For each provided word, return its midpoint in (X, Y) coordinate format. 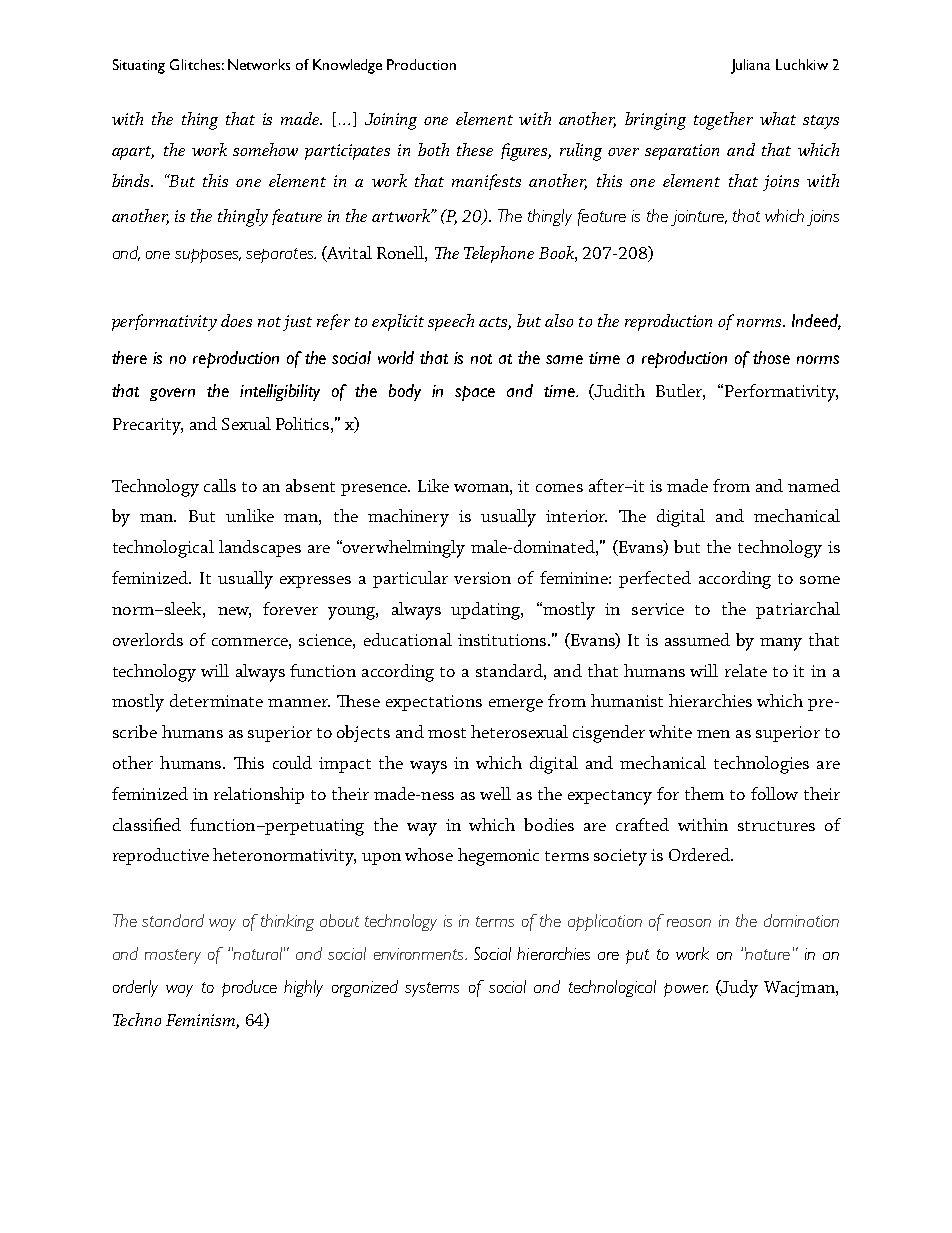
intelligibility (280, 392)
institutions (503, 640)
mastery (173, 956)
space (475, 393)
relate (746, 670)
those (771, 357)
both (433, 149)
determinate (216, 700)
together (723, 121)
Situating (139, 66)
